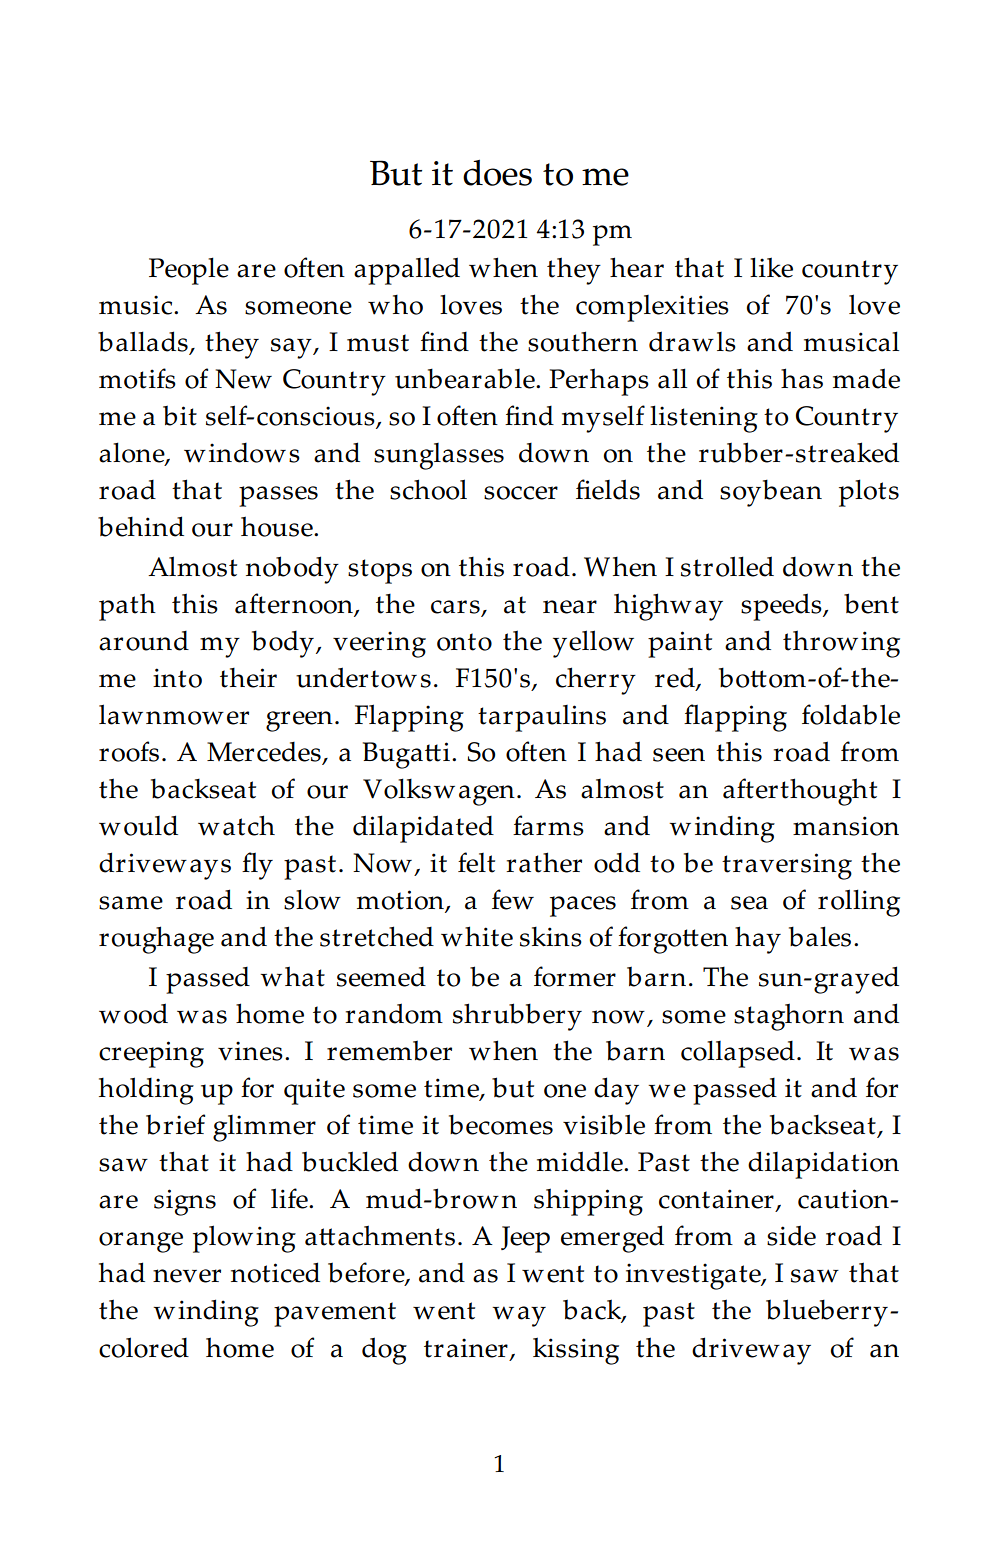  I want to click on soccer, so click(521, 493).
